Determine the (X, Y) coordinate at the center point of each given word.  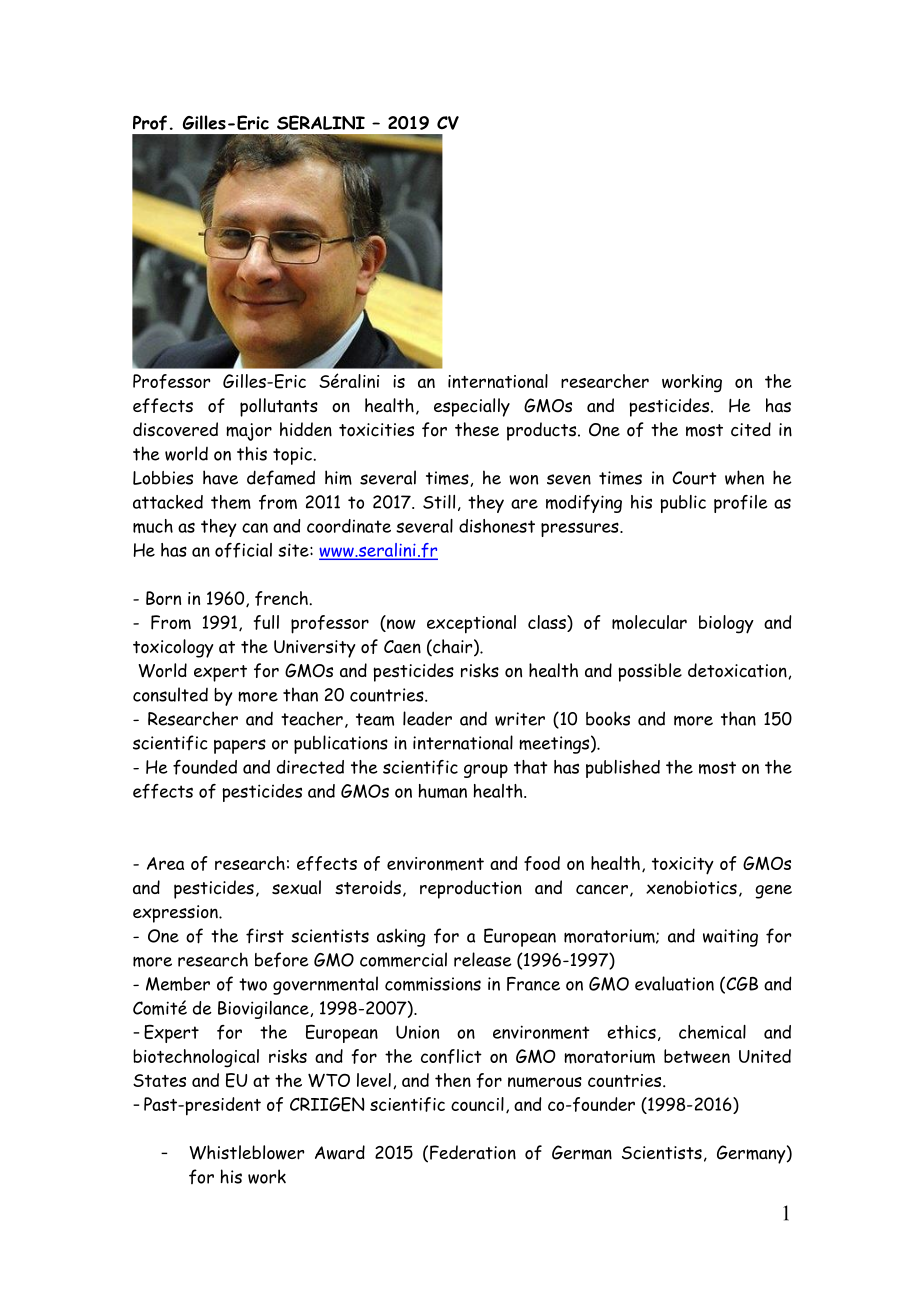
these (477, 429)
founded (205, 767)
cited (751, 429)
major (249, 432)
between (697, 1056)
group (486, 771)
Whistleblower (246, 1152)
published (623, 769)
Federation (473, 1152)
